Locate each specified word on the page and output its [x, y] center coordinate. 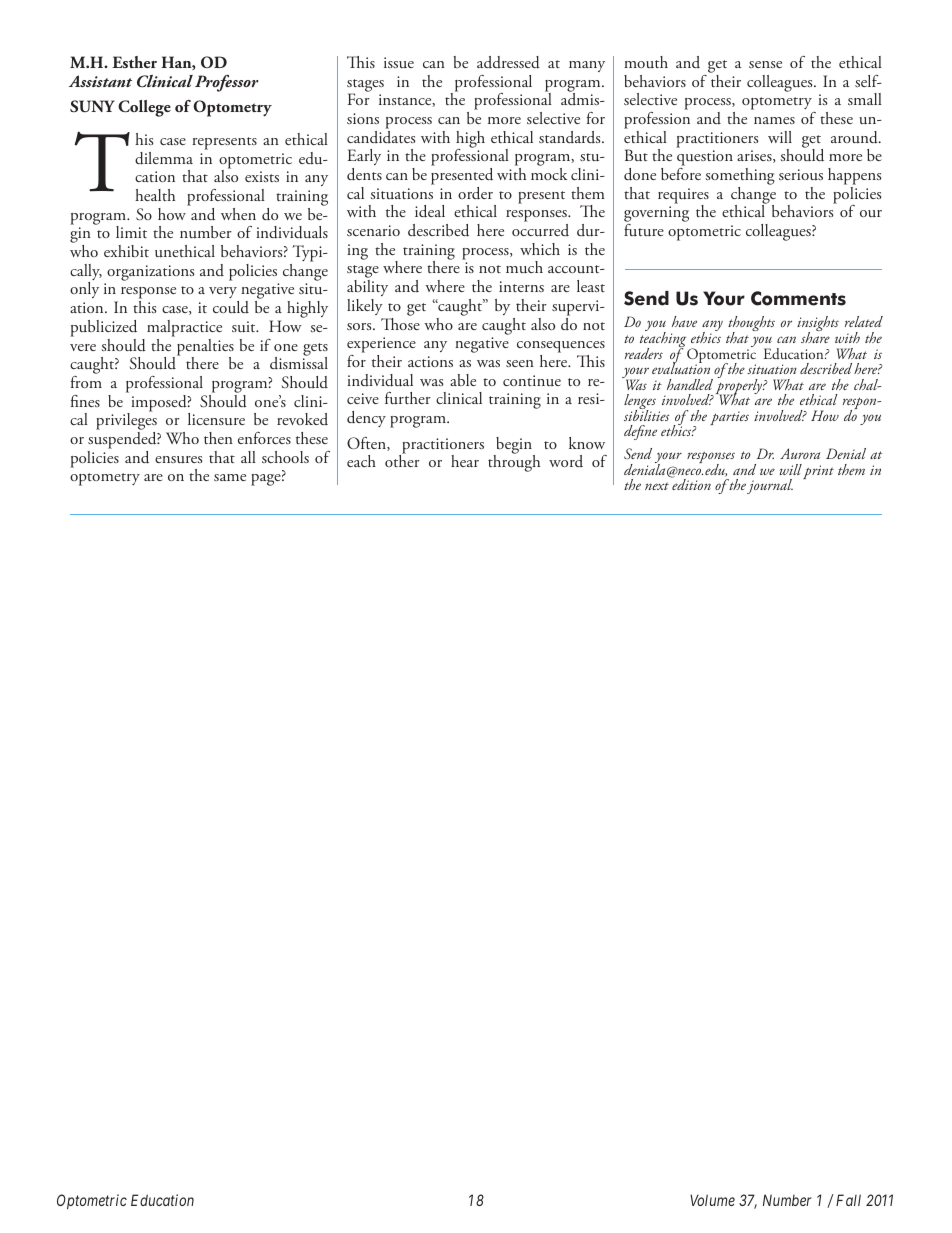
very [224, 294]
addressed [508, 62]
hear [465, 461]
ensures [178, 460]
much [524, 267]
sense [765, 64]
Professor [227, 83]
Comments [798, 298]
